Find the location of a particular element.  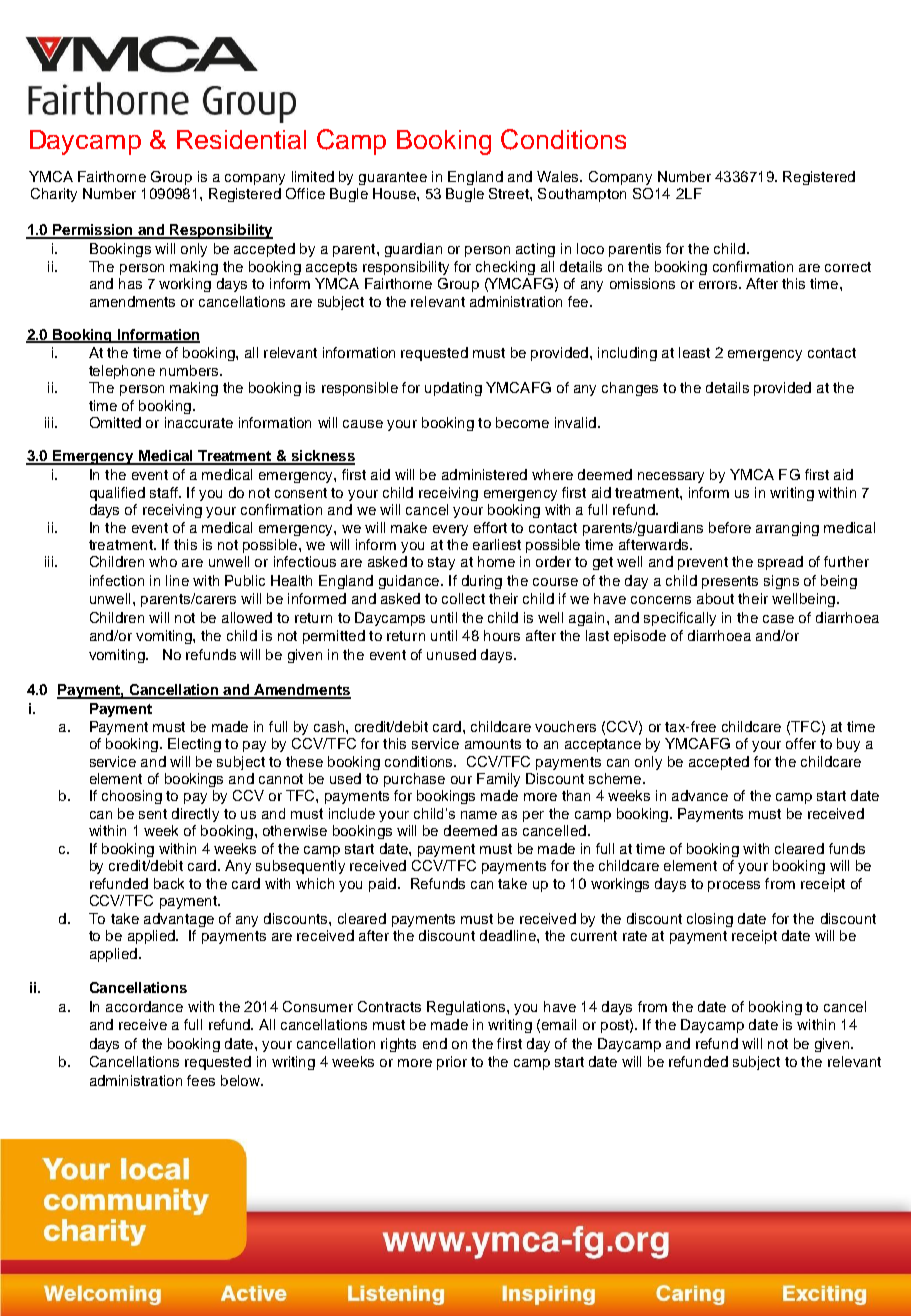

updating is located at coordinates (453, 389).
